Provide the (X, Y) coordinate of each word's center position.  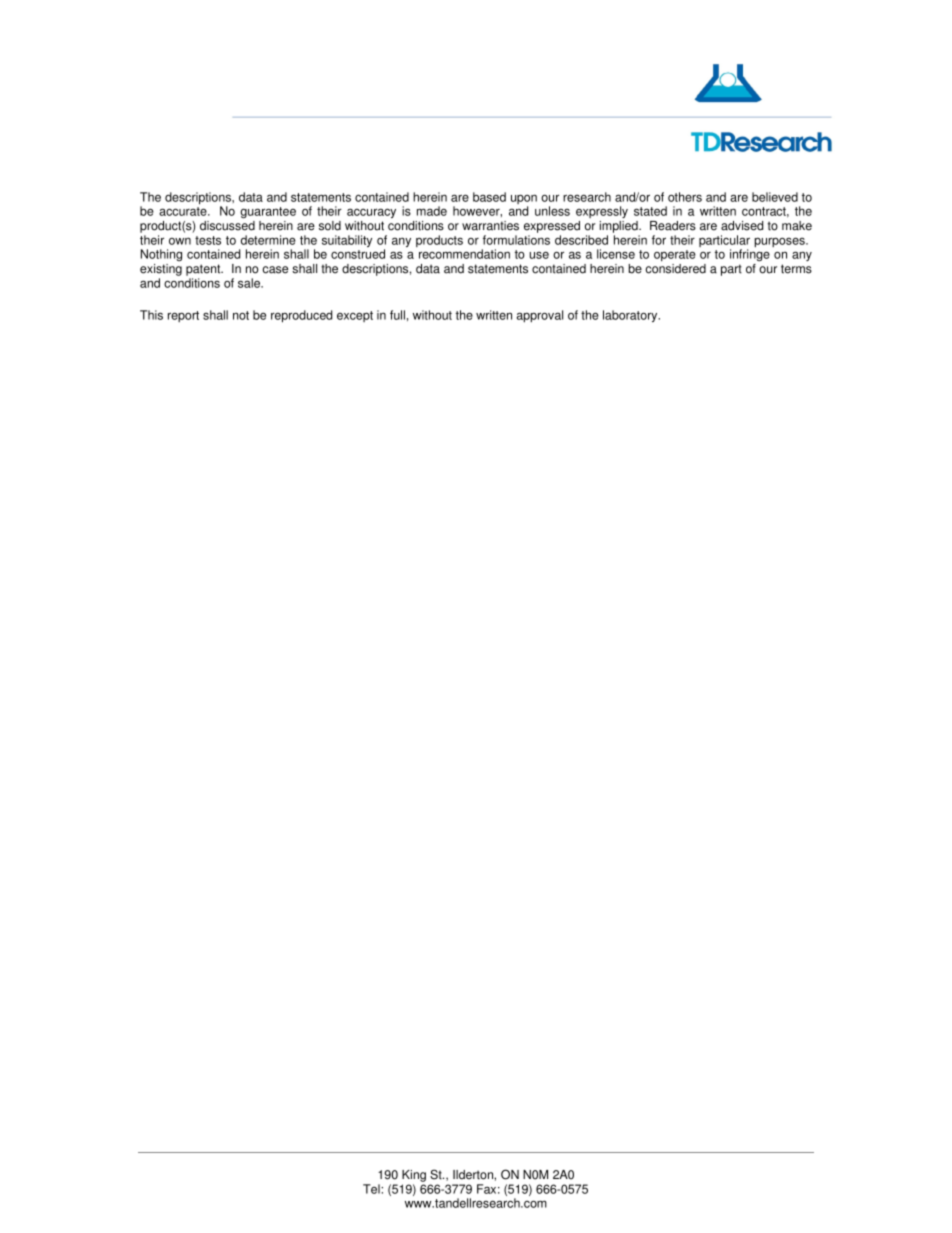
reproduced (301, 316)
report (183, 316)
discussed (227, 226)
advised (742, 226)
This (151, 315)
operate (675, 255)
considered (676, 269)
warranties (490, 226)
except (355, 316)
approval (540, 316)
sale (250, 283)
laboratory (631, 316)
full (397, 315)
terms (796, 269)
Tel (372, 1189)
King (414, 1177)
